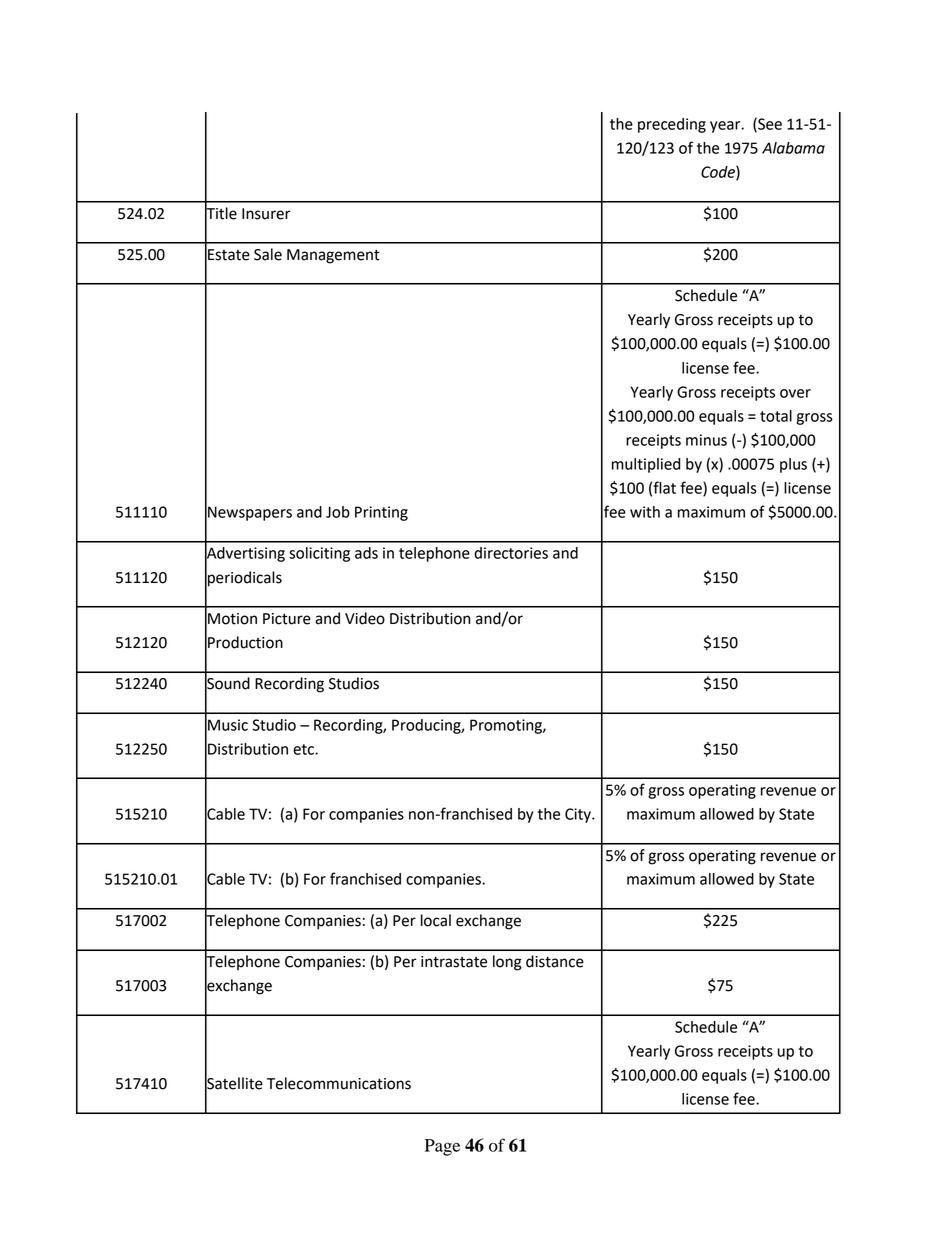  I want to click on minus, so click(706, 440).
